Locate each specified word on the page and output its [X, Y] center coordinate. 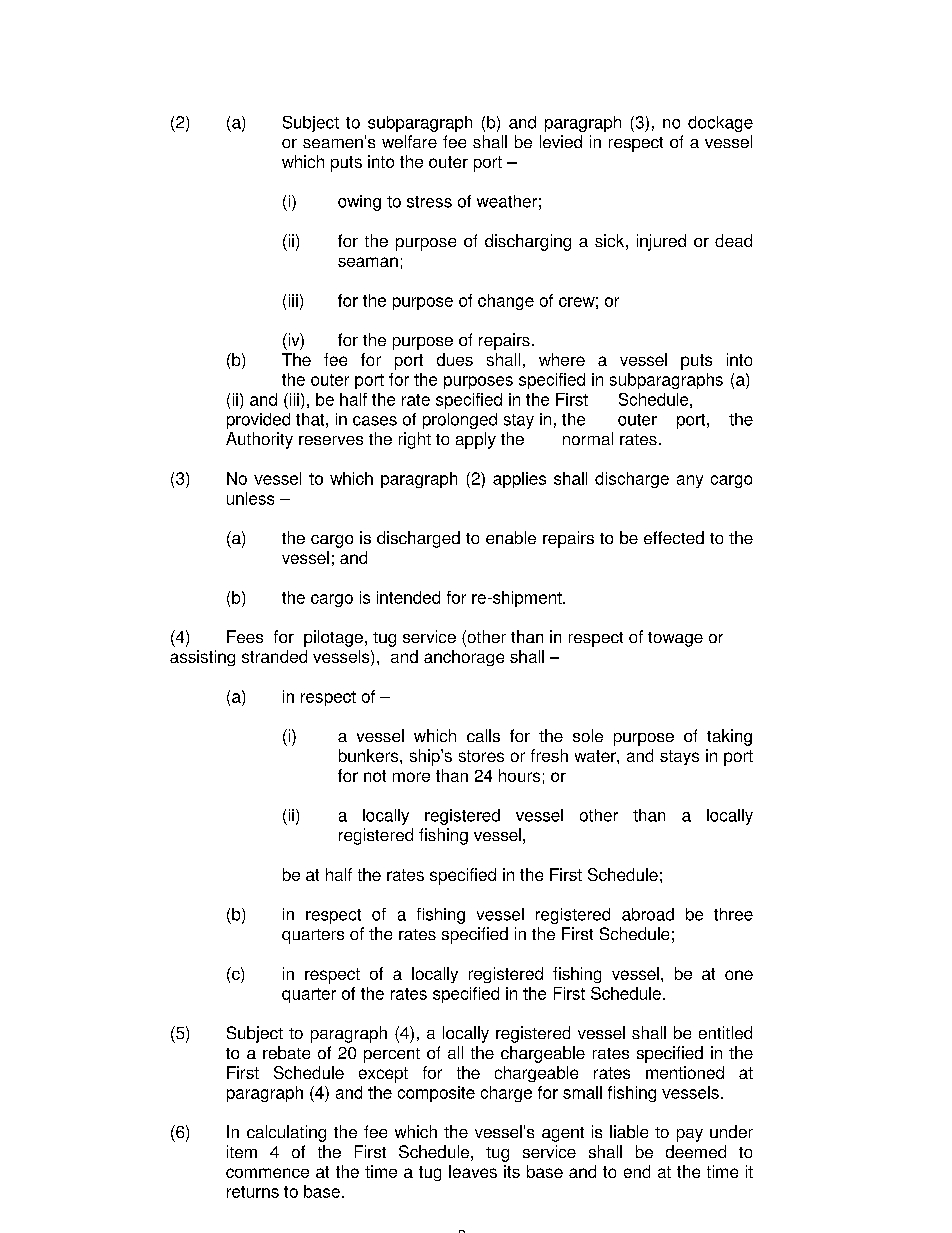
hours [519, 775]
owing [359, 203]
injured [661, 242]
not [375, 776]
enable [511, 537]
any [690, 481]
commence [267, 1173]
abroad [648, 914]
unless [250, 498]
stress [429, 202]
